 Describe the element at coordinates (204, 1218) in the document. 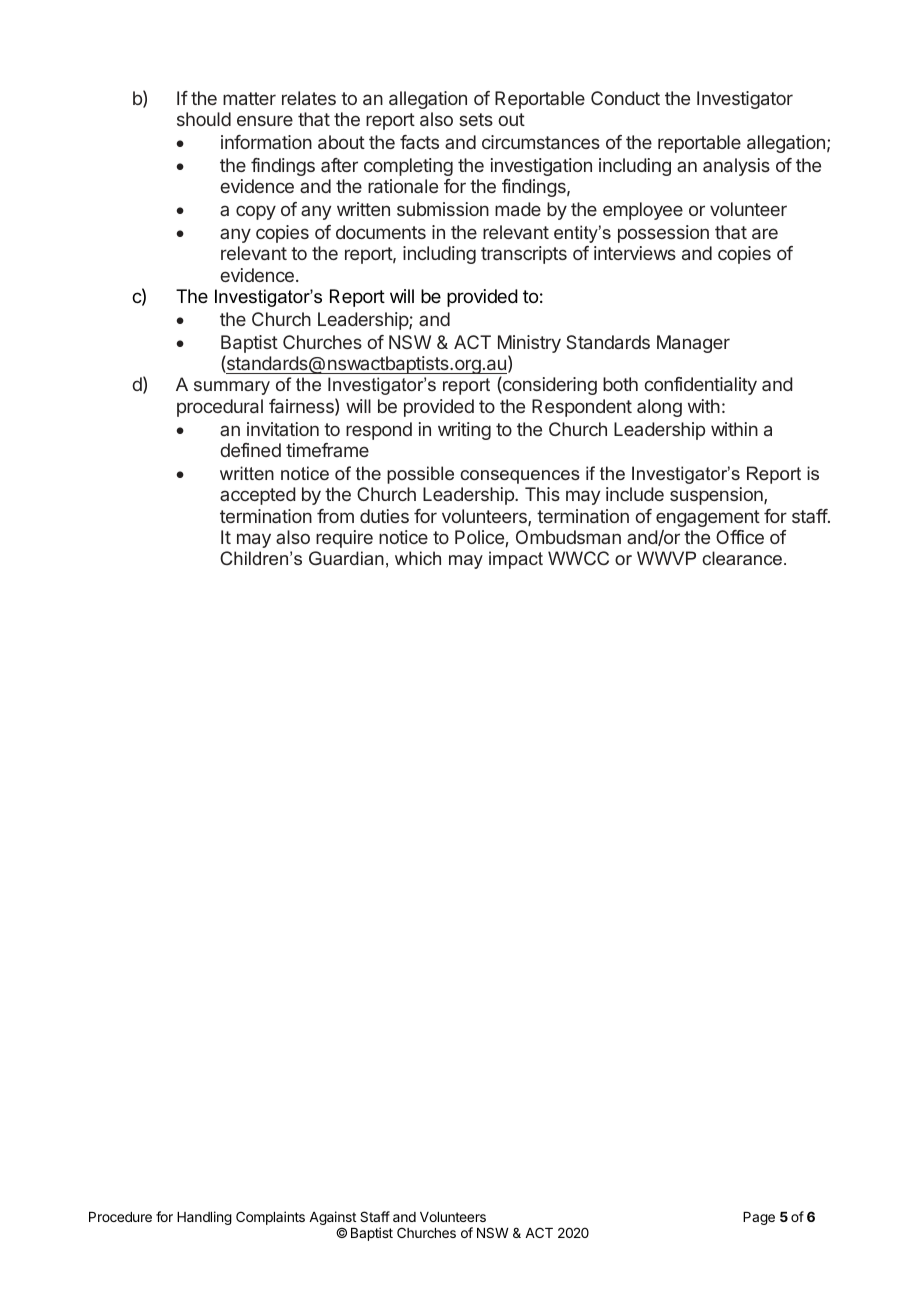

I see `Handling` at that location.
